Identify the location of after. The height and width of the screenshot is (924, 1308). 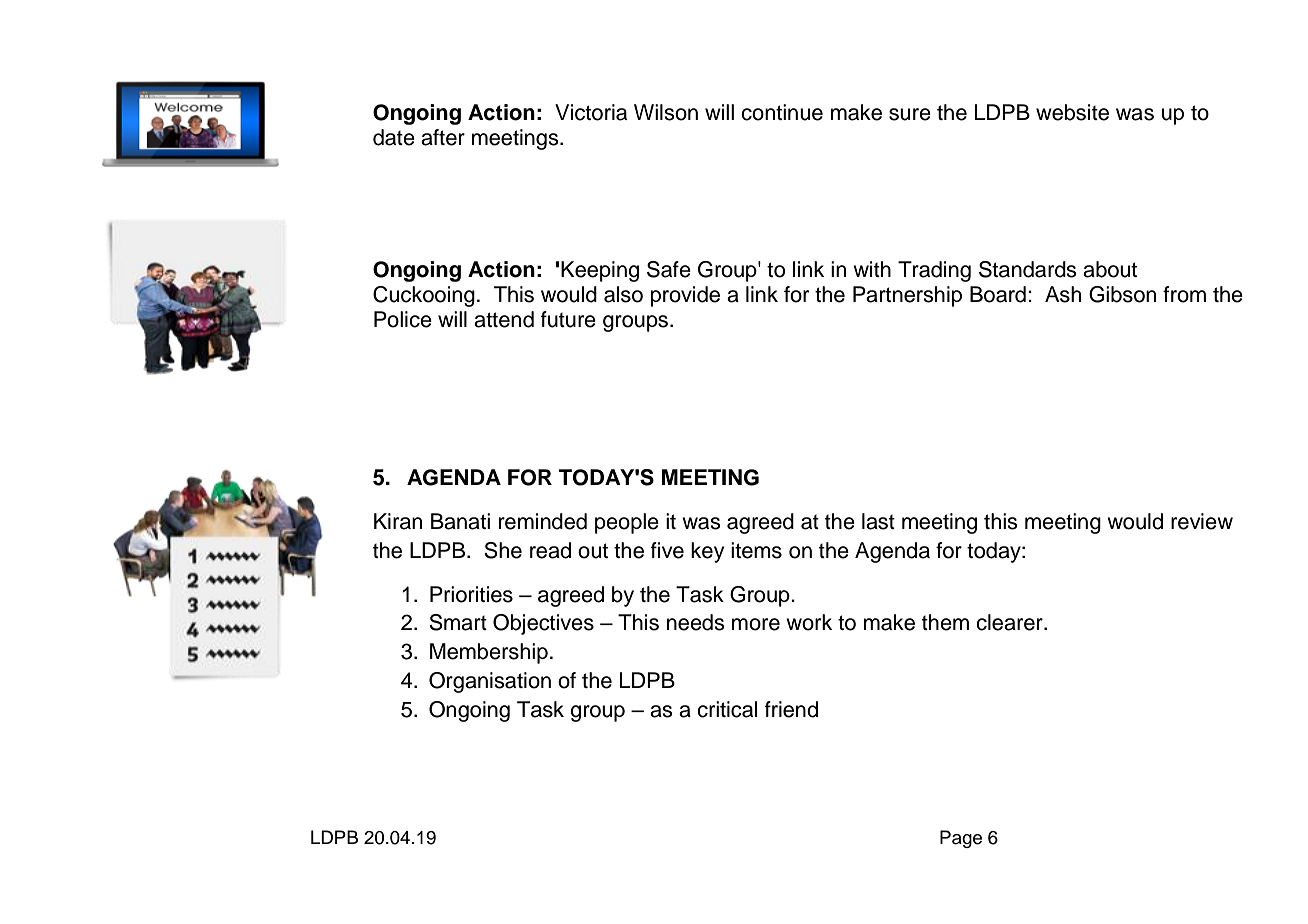
(443, 137).
